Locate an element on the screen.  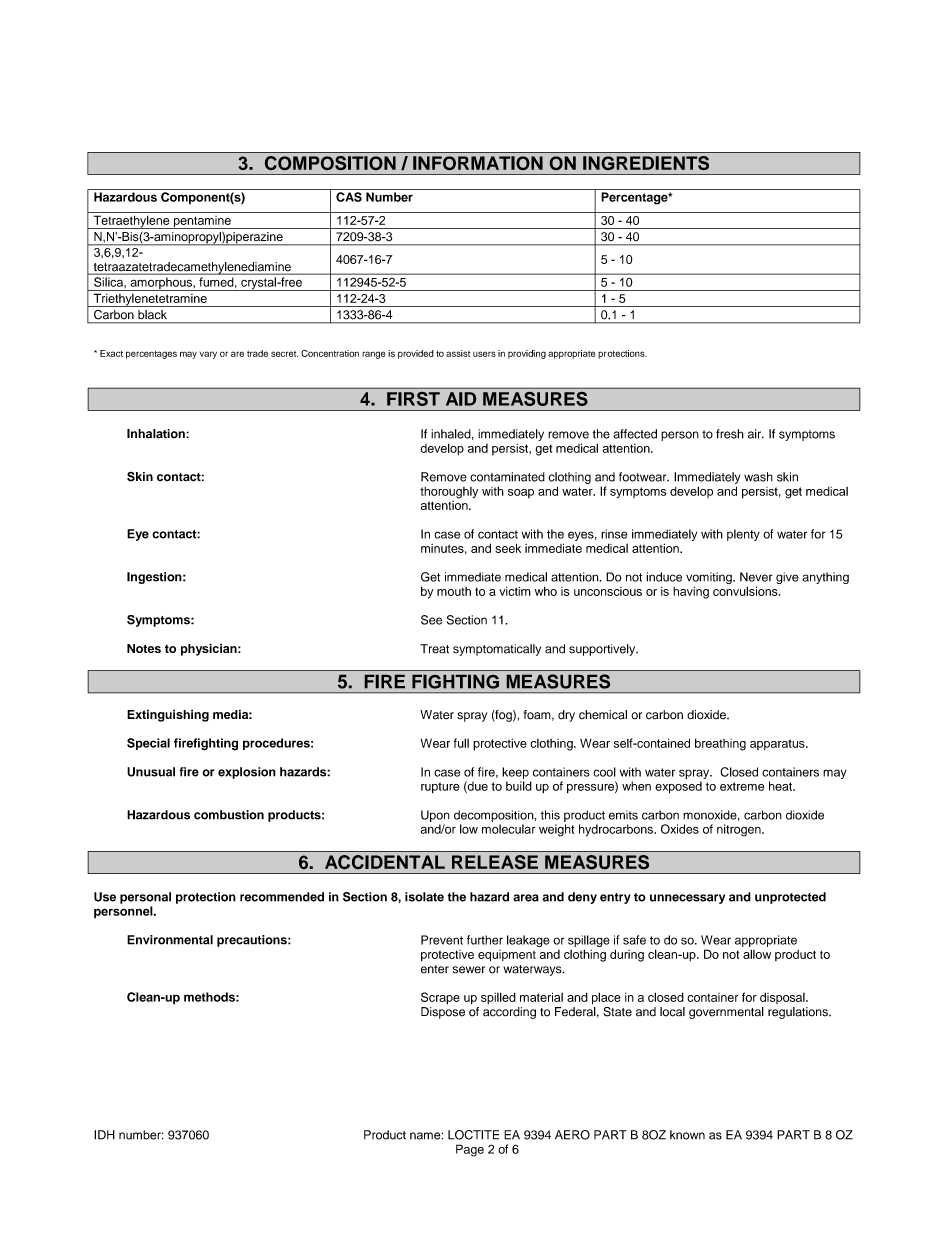
IDH is located at coordinates (104, 1135).
